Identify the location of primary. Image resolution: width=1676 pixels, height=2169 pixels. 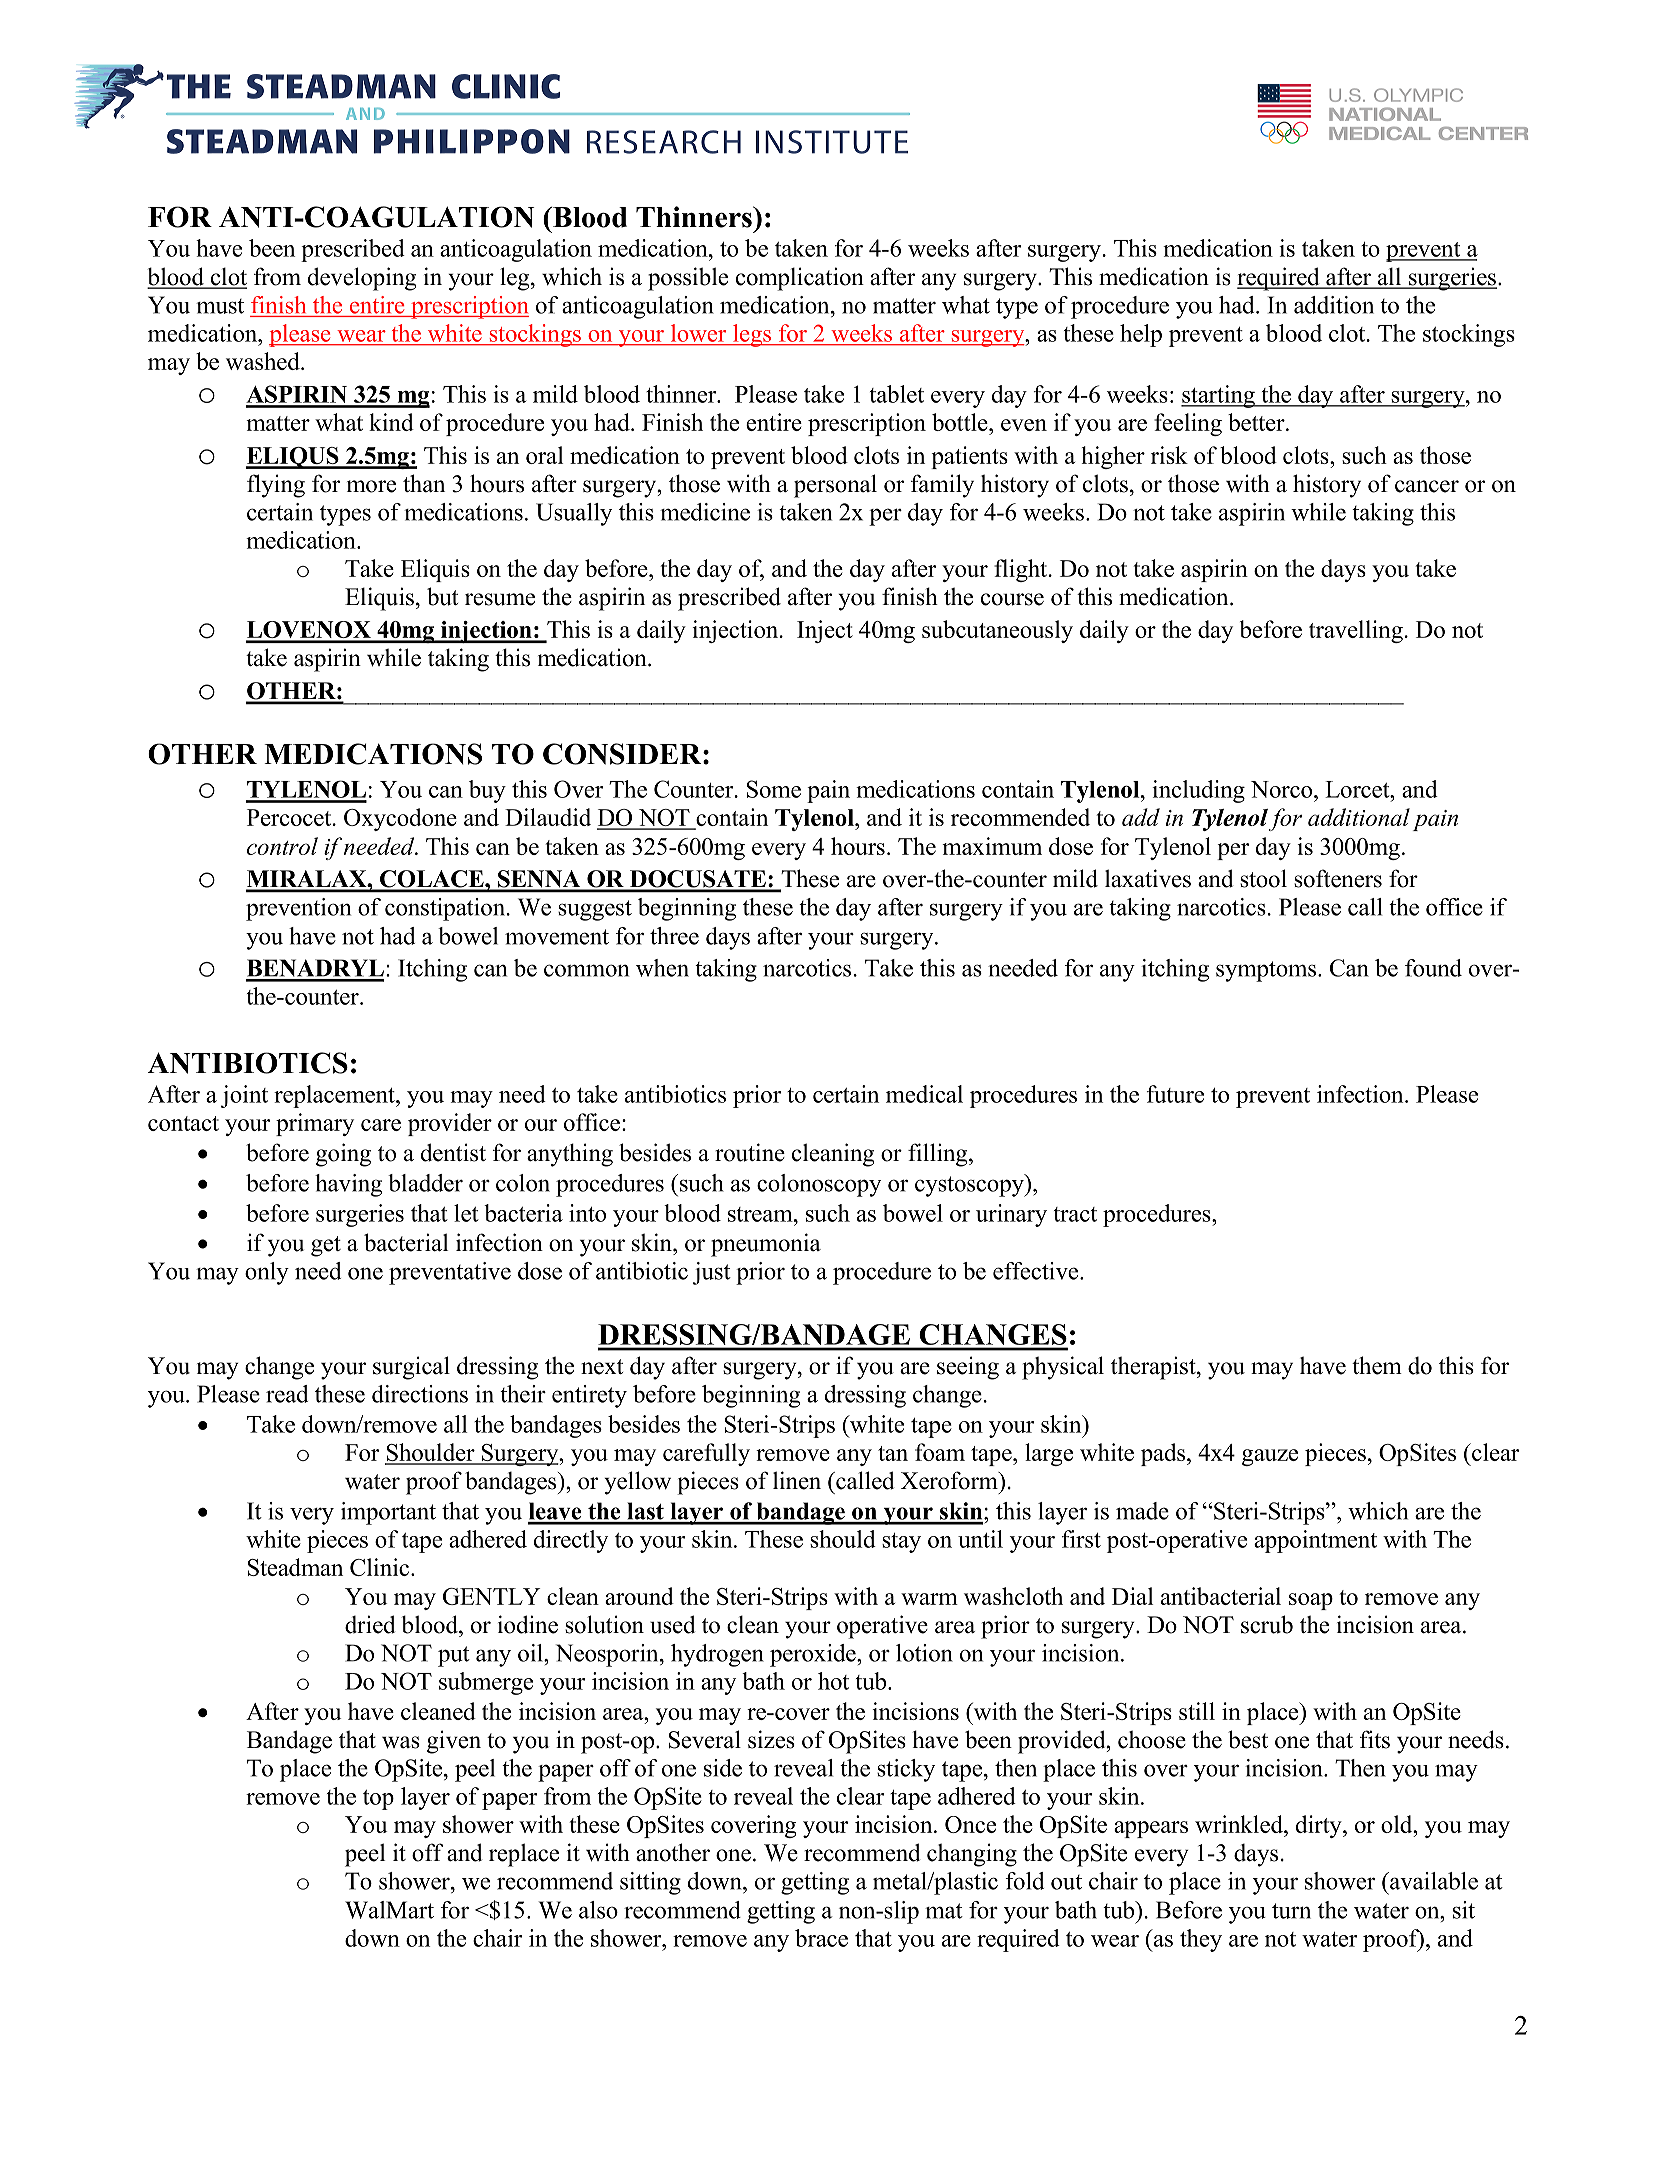
(315, 1124).
